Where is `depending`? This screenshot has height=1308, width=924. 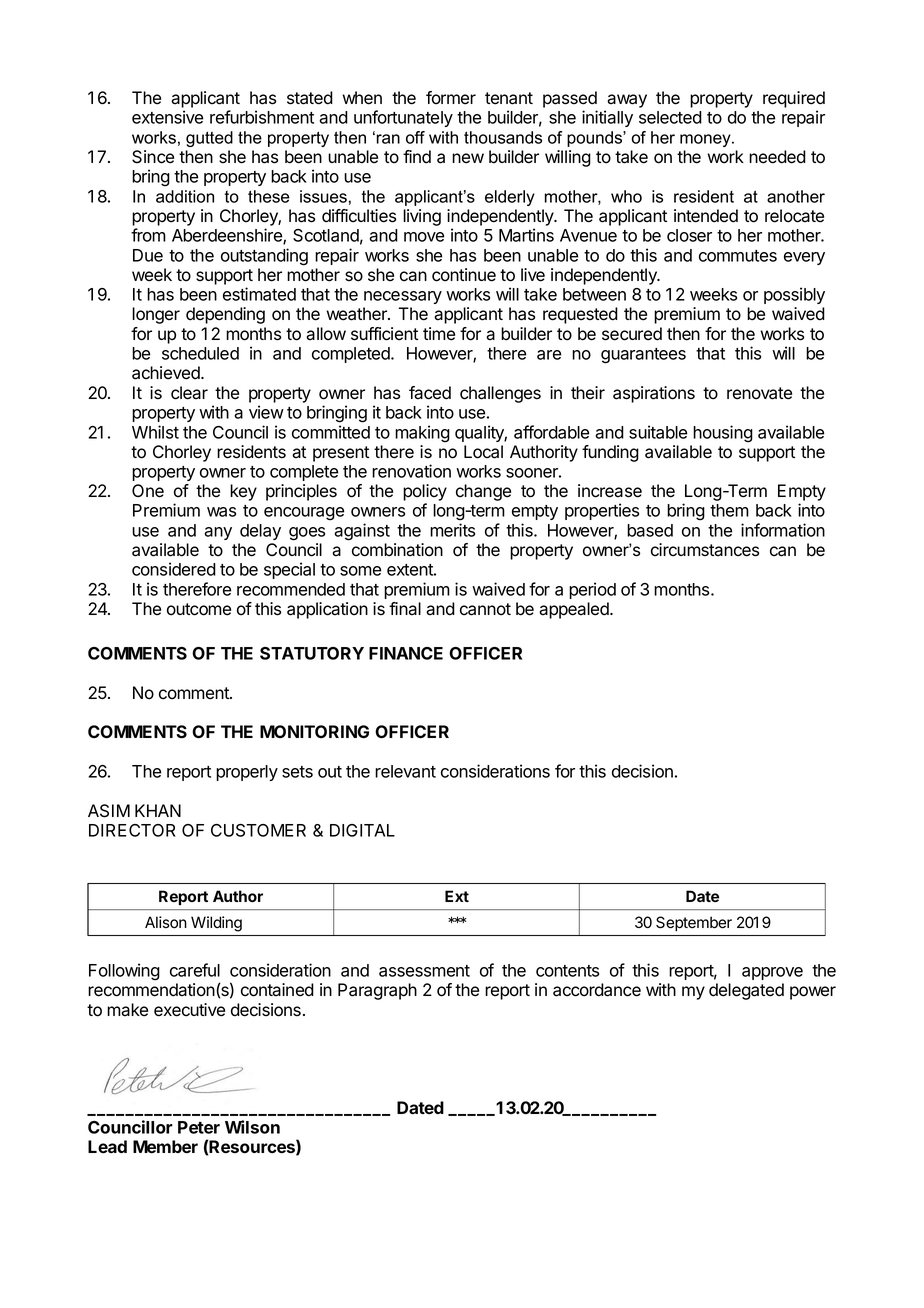 depending is located at coordinates (225, 315).
